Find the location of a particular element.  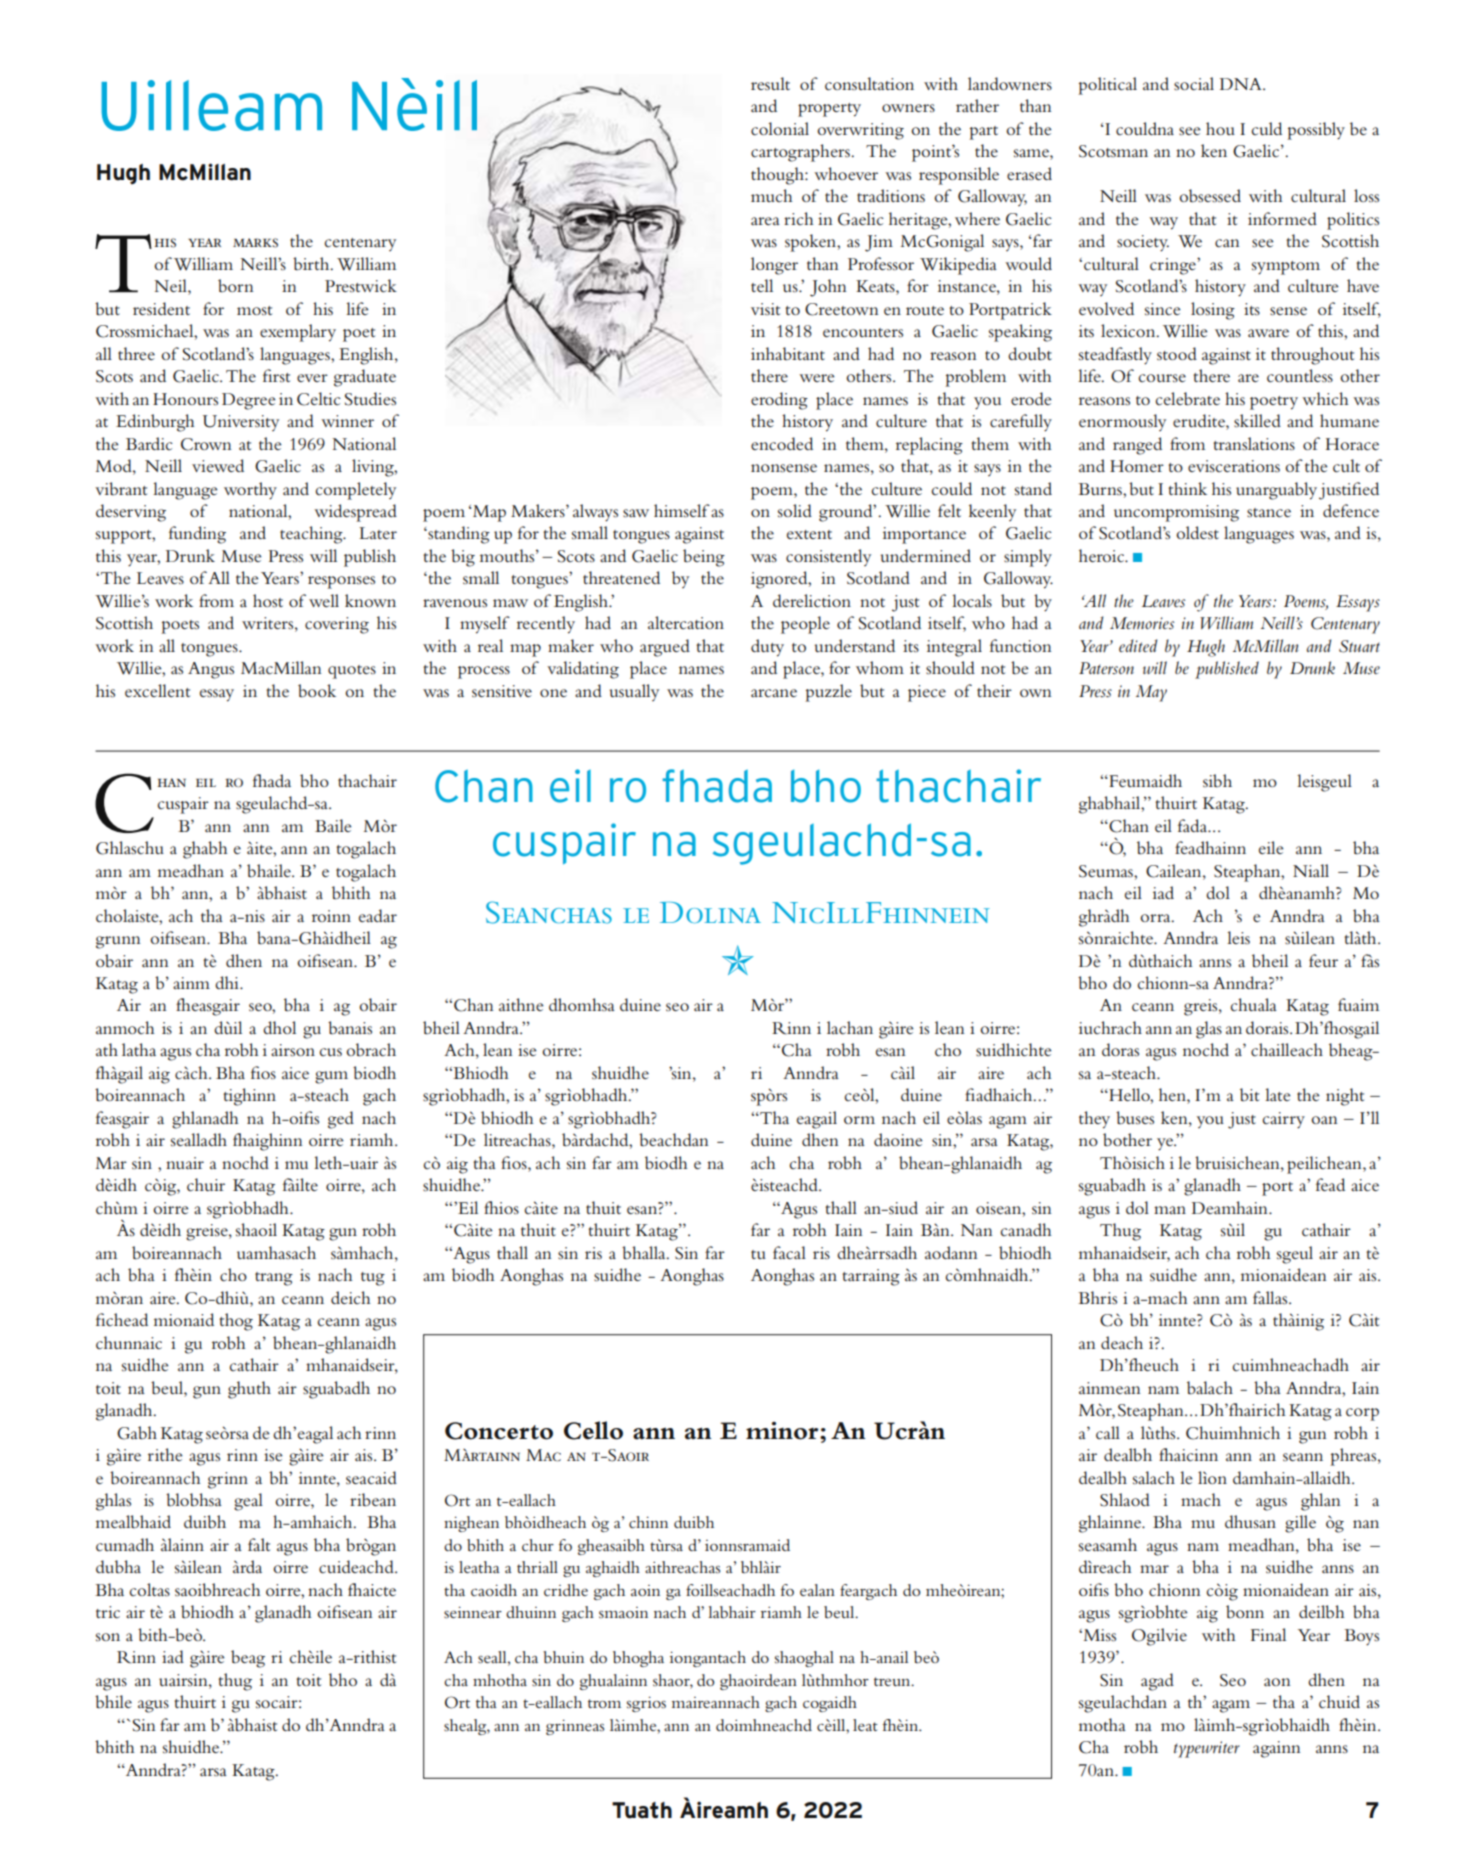

think is located at coordinates (1187, 488).
